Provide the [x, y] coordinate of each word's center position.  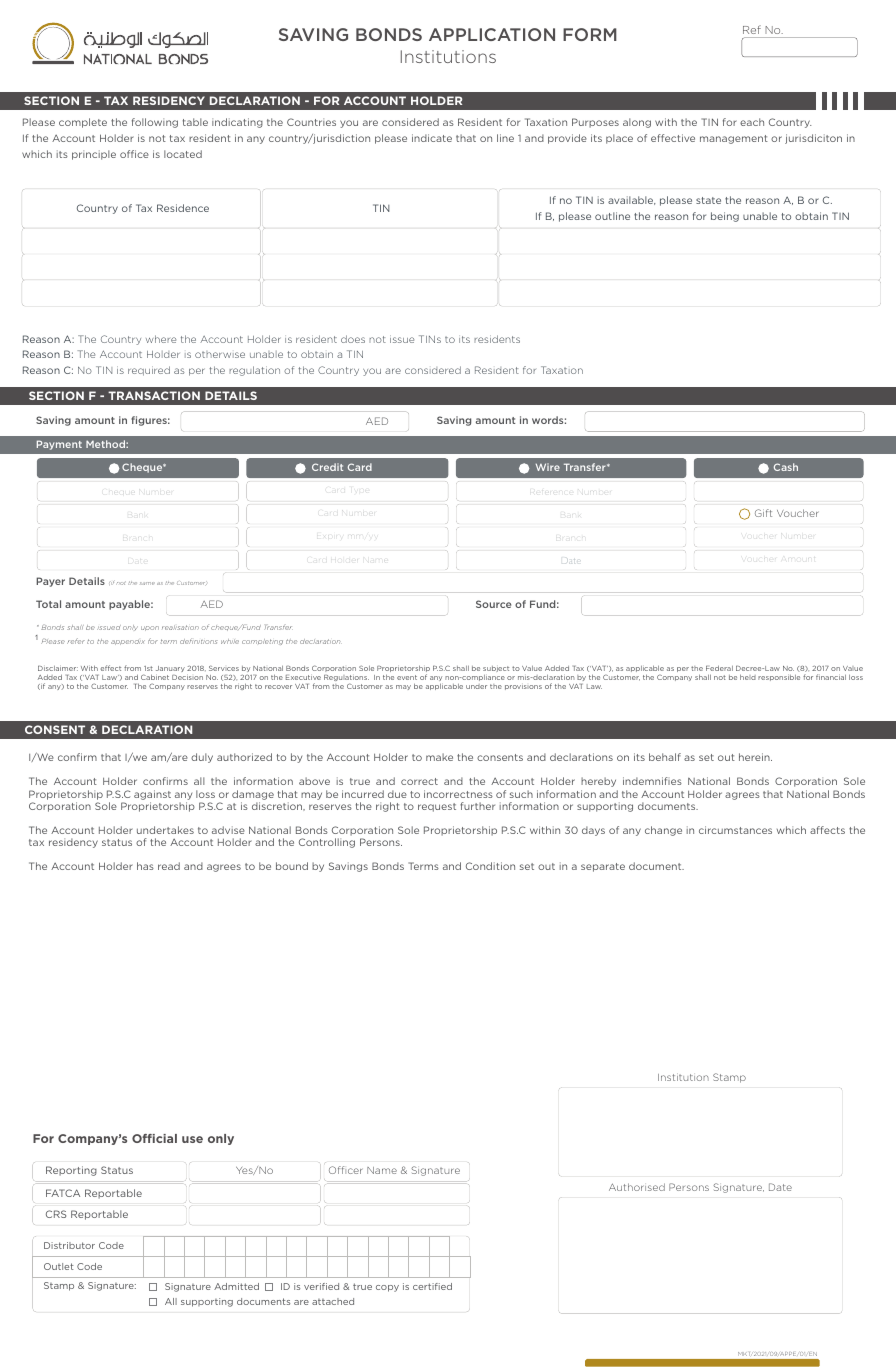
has [145, 866]
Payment [59, 445]
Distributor [69, 1245]
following [155, 123]
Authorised [637, 1187]
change [663, 831]
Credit [327, 467]
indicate [432, 138]
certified [432, 1286]
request [437, 807]
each [752, 122]
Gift [763, 513]
